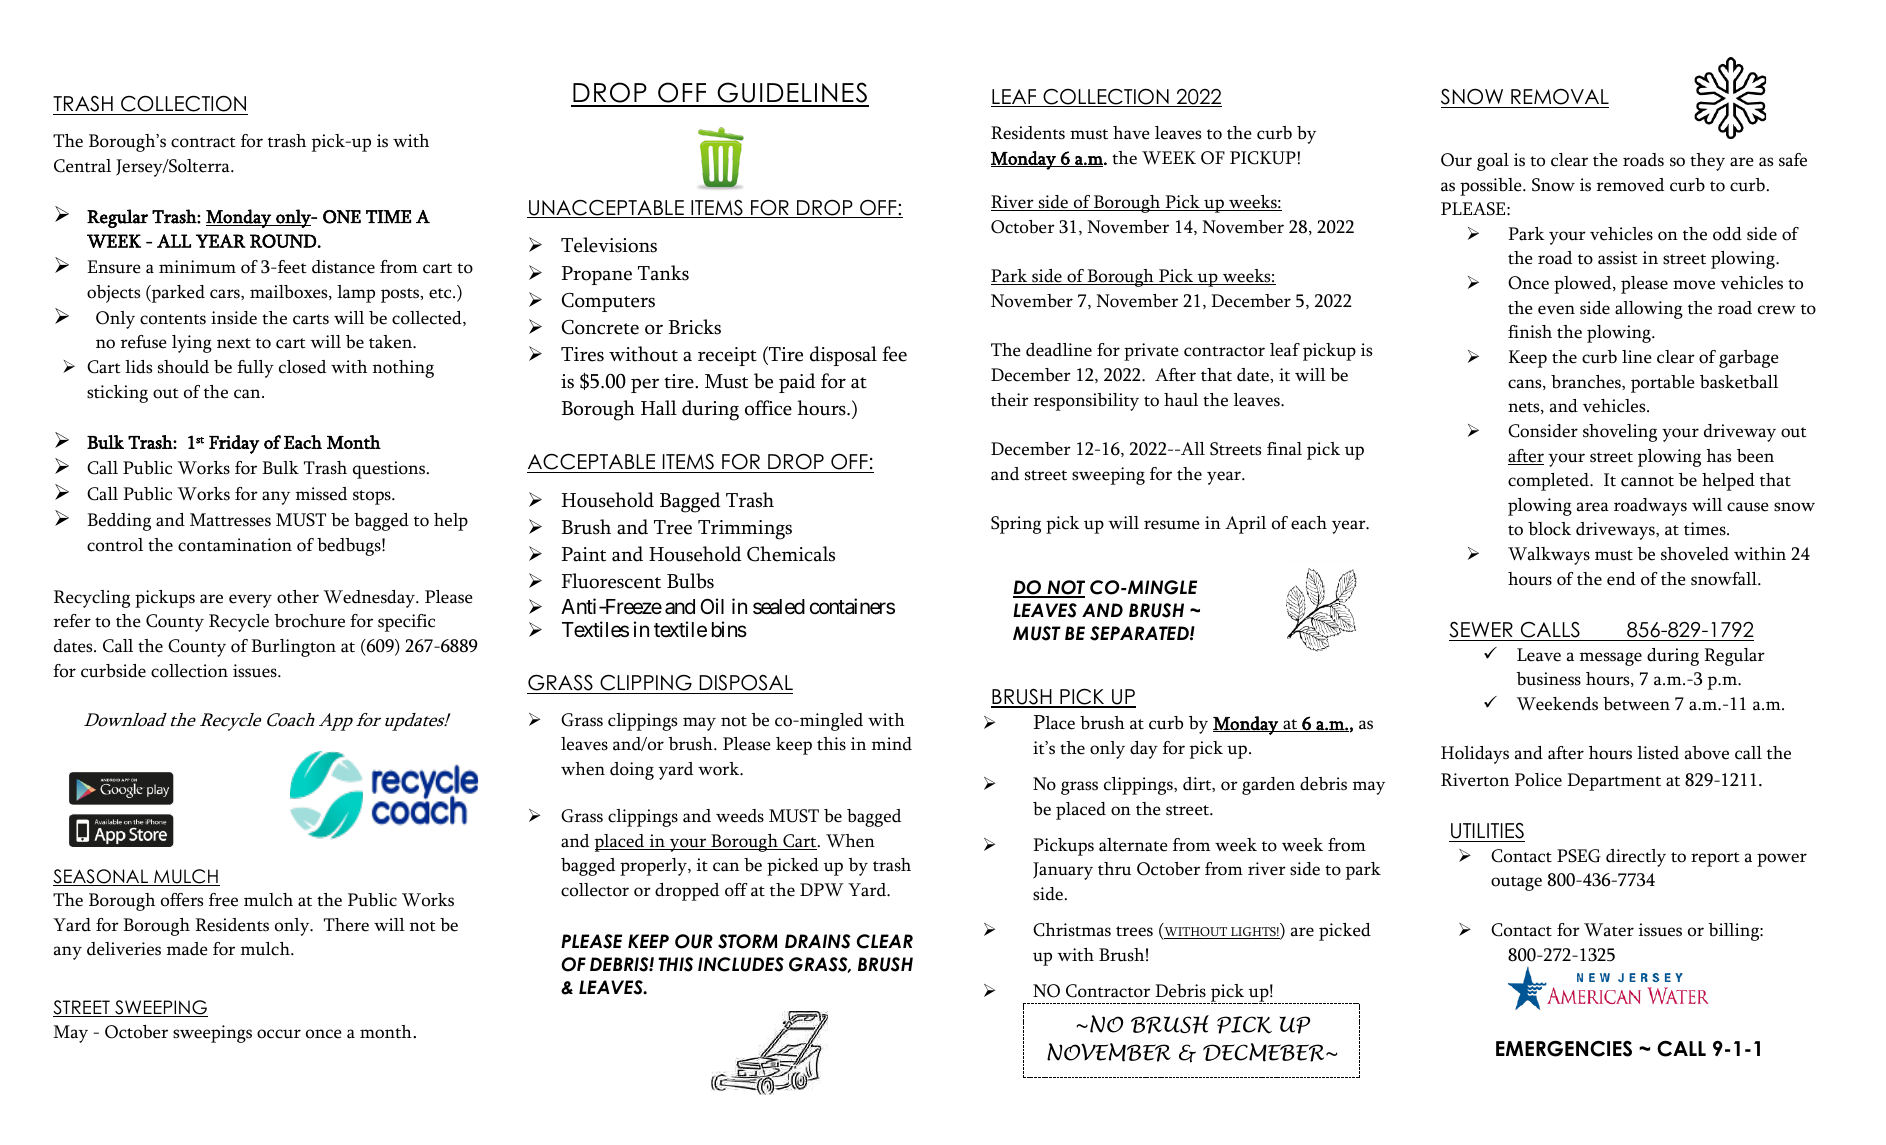 This screenshot has height=1145, width=1886. I want to click on INCLUDES, so click(741, 964).
